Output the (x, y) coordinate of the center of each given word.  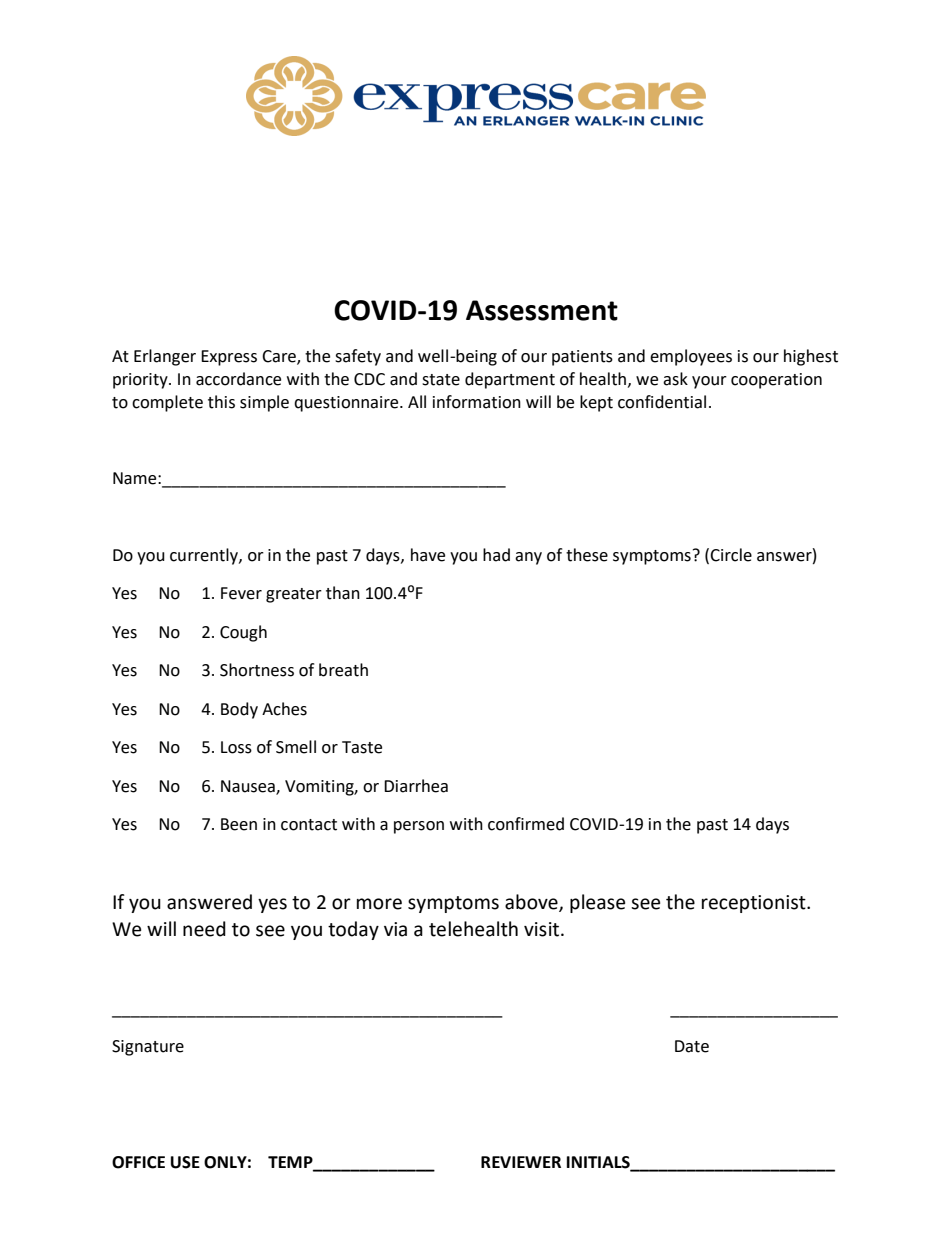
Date (692, 1046)
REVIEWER (521, 1162)
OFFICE (138, 1162)
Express (229, 358)
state (441, 380)
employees (691, 357)
